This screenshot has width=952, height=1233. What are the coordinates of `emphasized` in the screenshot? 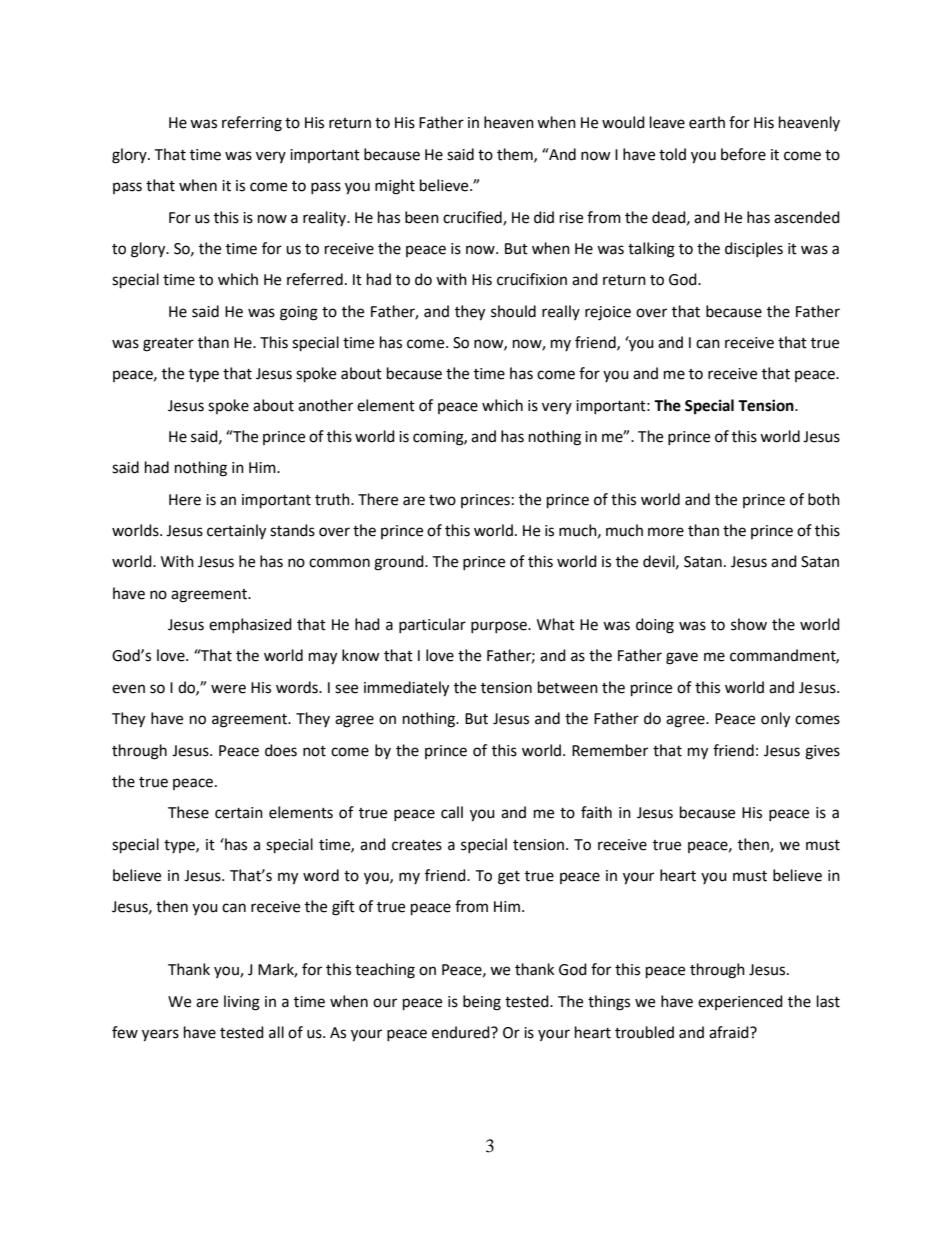 It's located at (250, 625).
